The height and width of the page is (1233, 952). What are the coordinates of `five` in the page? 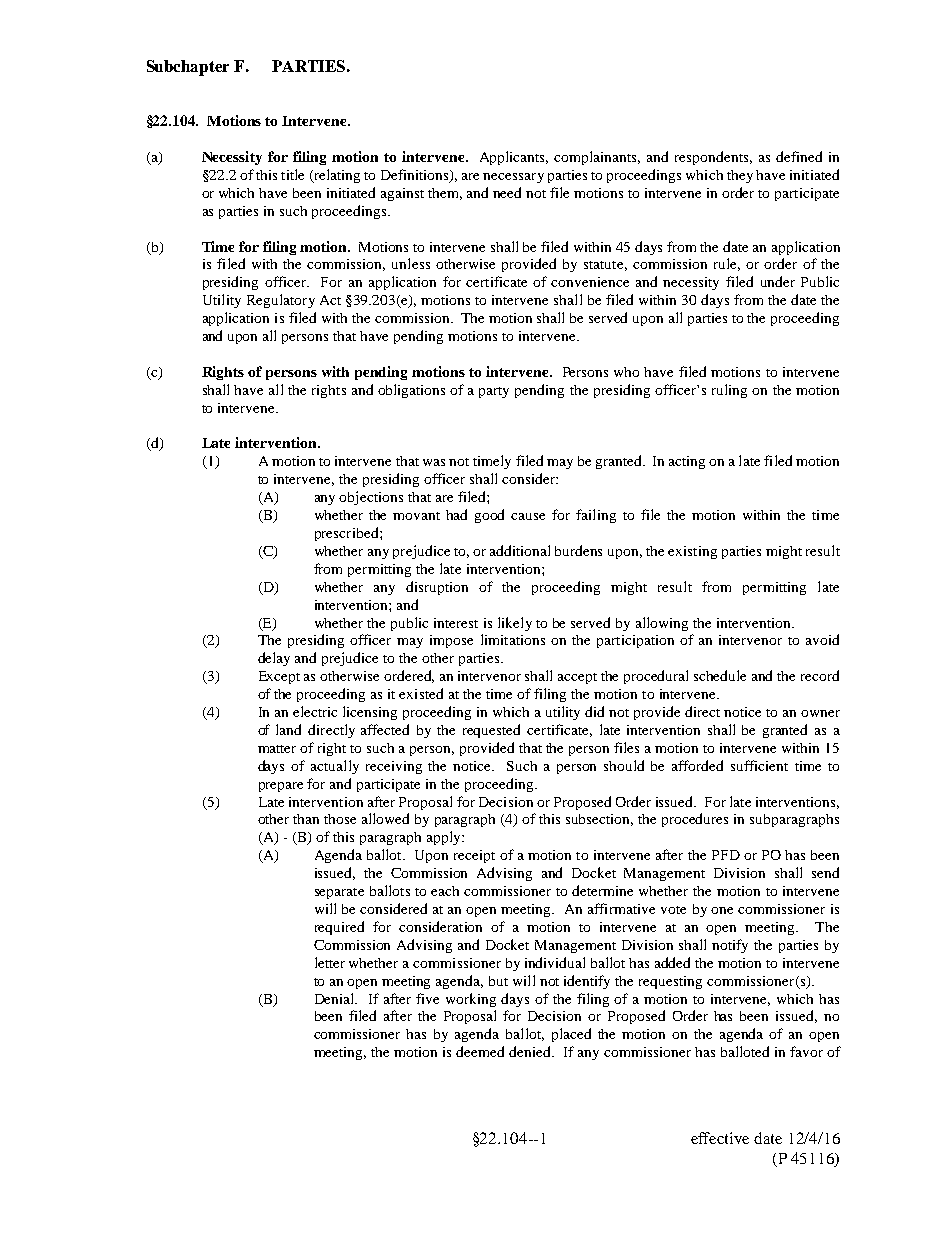 It's located at (427, 998).
